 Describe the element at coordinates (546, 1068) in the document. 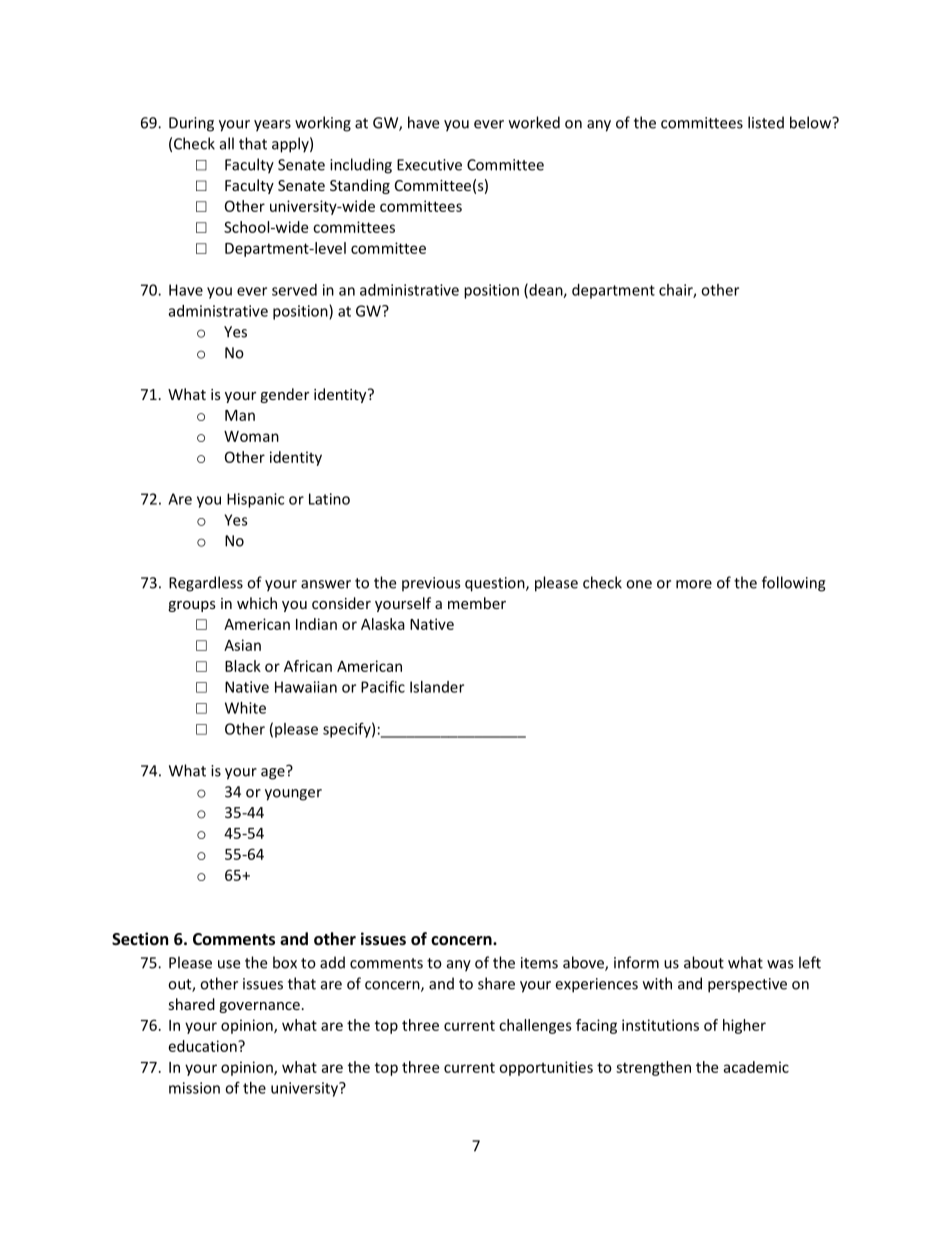

I see `opportunities` at that location.
